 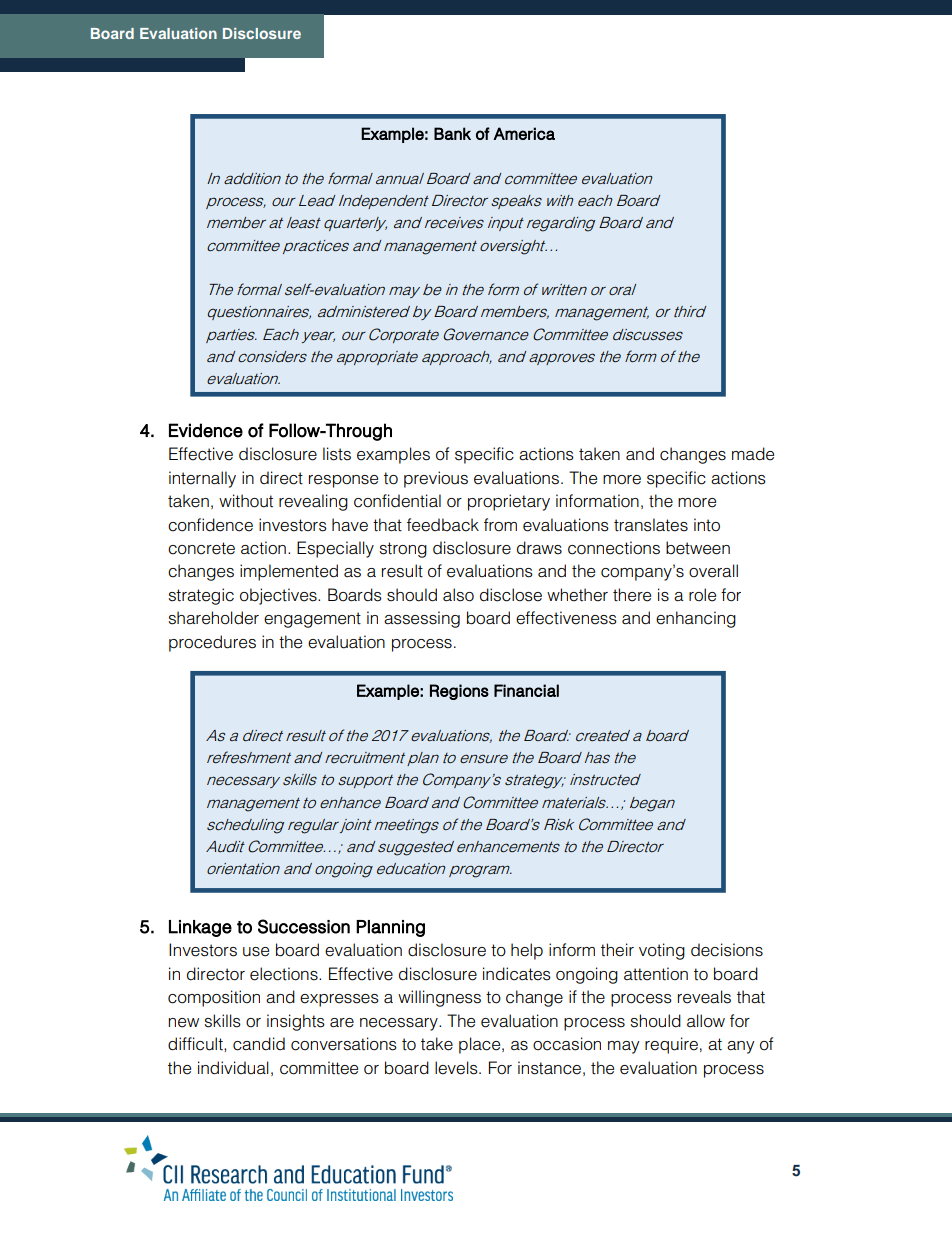 I want to click on place, so click(x=481, y=1045).
